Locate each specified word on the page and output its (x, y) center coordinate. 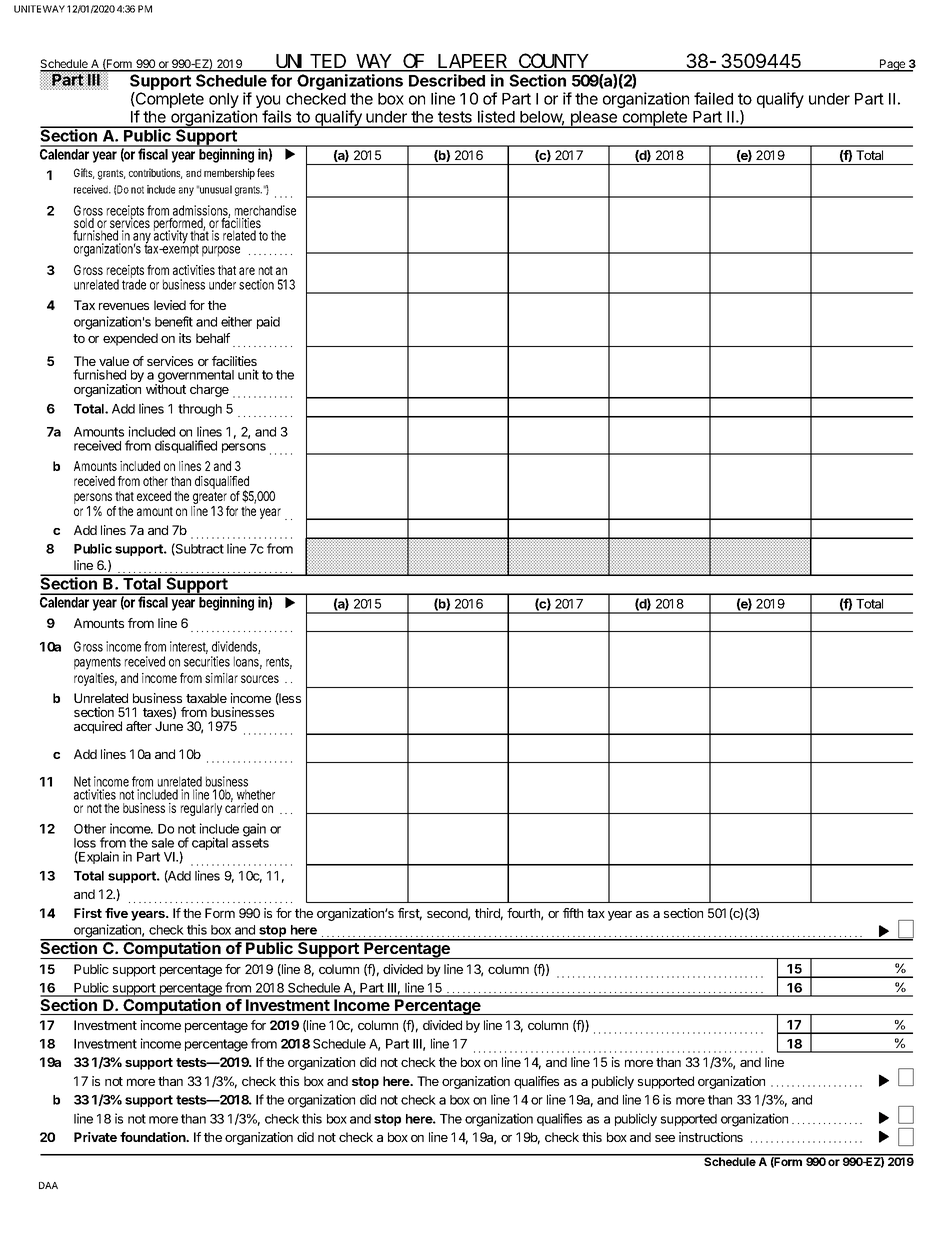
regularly (201, 809)
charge (209, 390)
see (665, 1138)
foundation (154, 1137)
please (594, 119)
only (224, 102)
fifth (573, 913)
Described (447, 80)
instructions (711, 1137)
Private (95, 1137)
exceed (156, 496)
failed (713, 98)
